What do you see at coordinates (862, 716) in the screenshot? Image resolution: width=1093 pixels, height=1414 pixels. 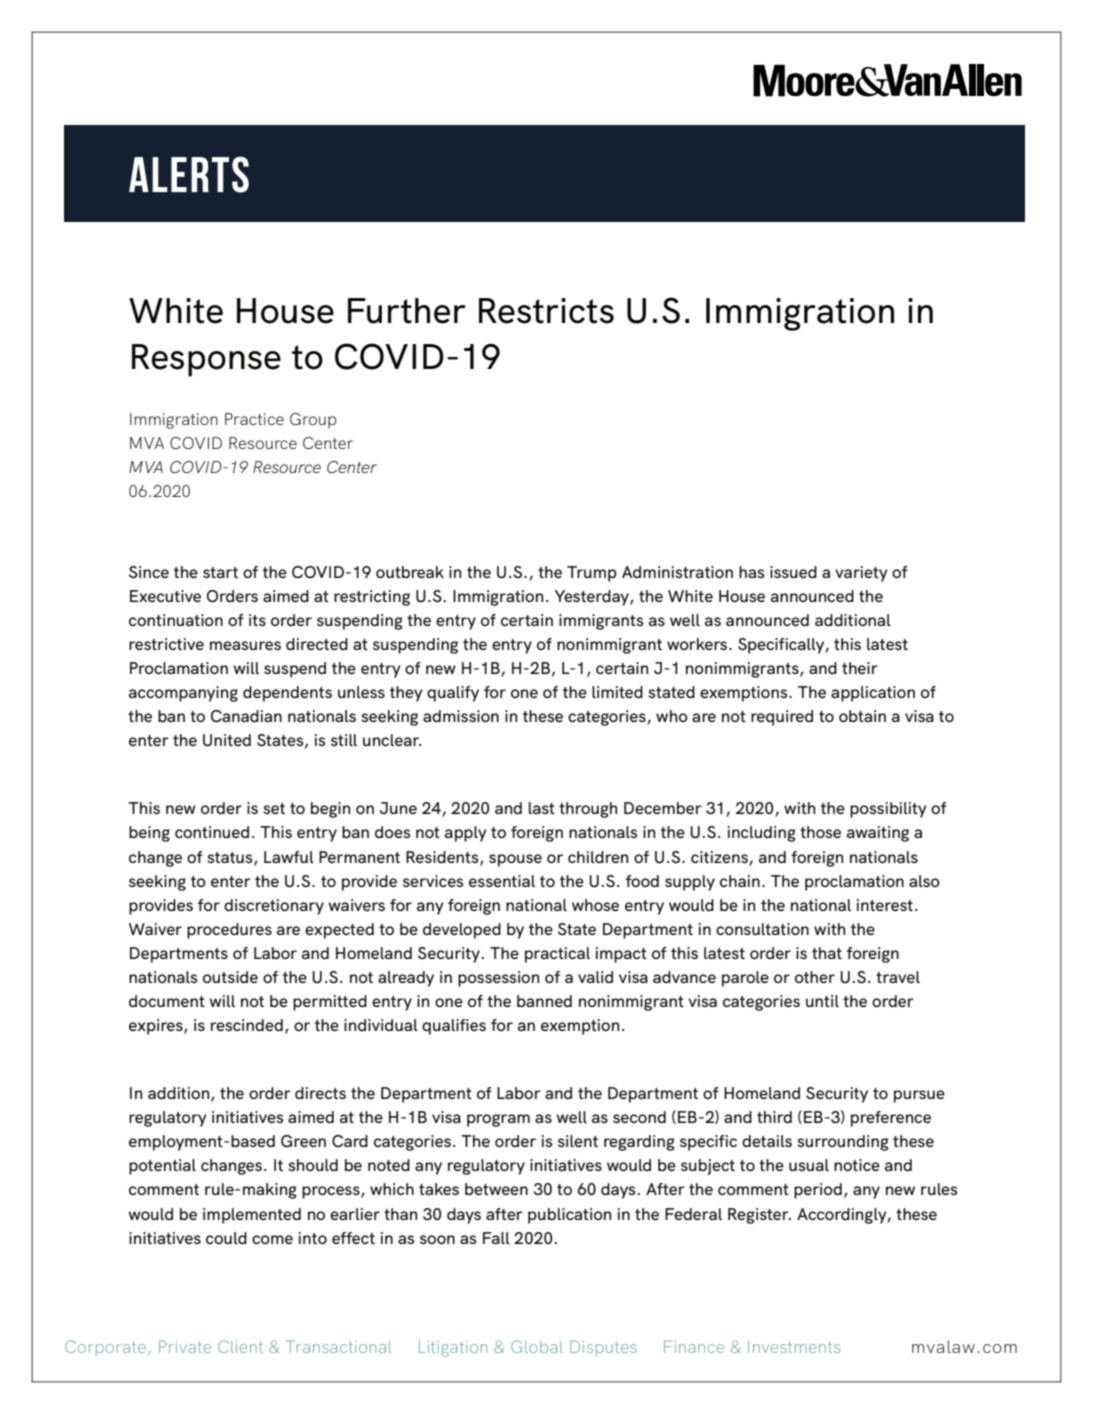 I see `obtain` at bounding box center [862, 716].
